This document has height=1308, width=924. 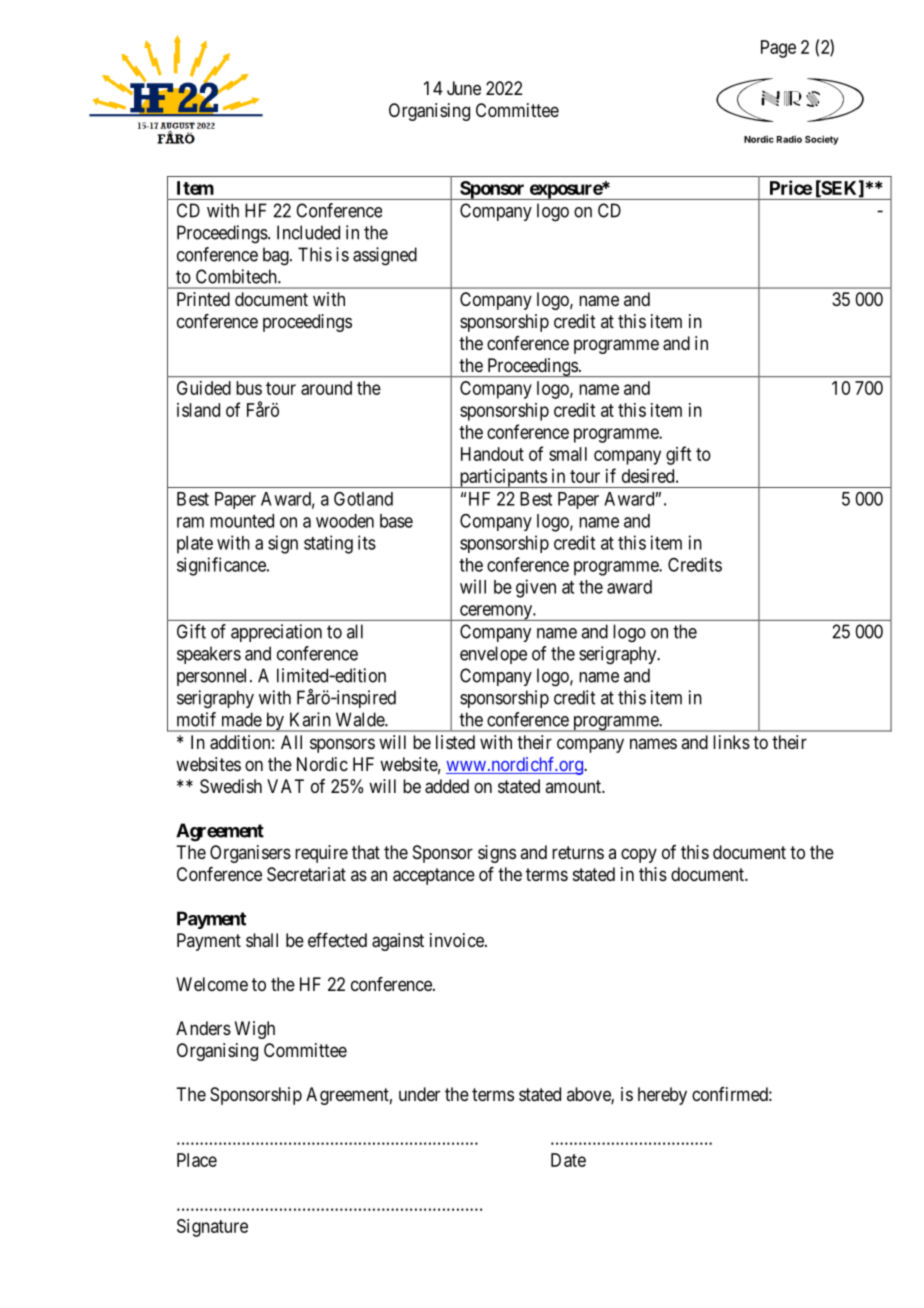 What do you see at coordinates (731, 742) in the document?
I see `links` at bounding box center [731, 742].
